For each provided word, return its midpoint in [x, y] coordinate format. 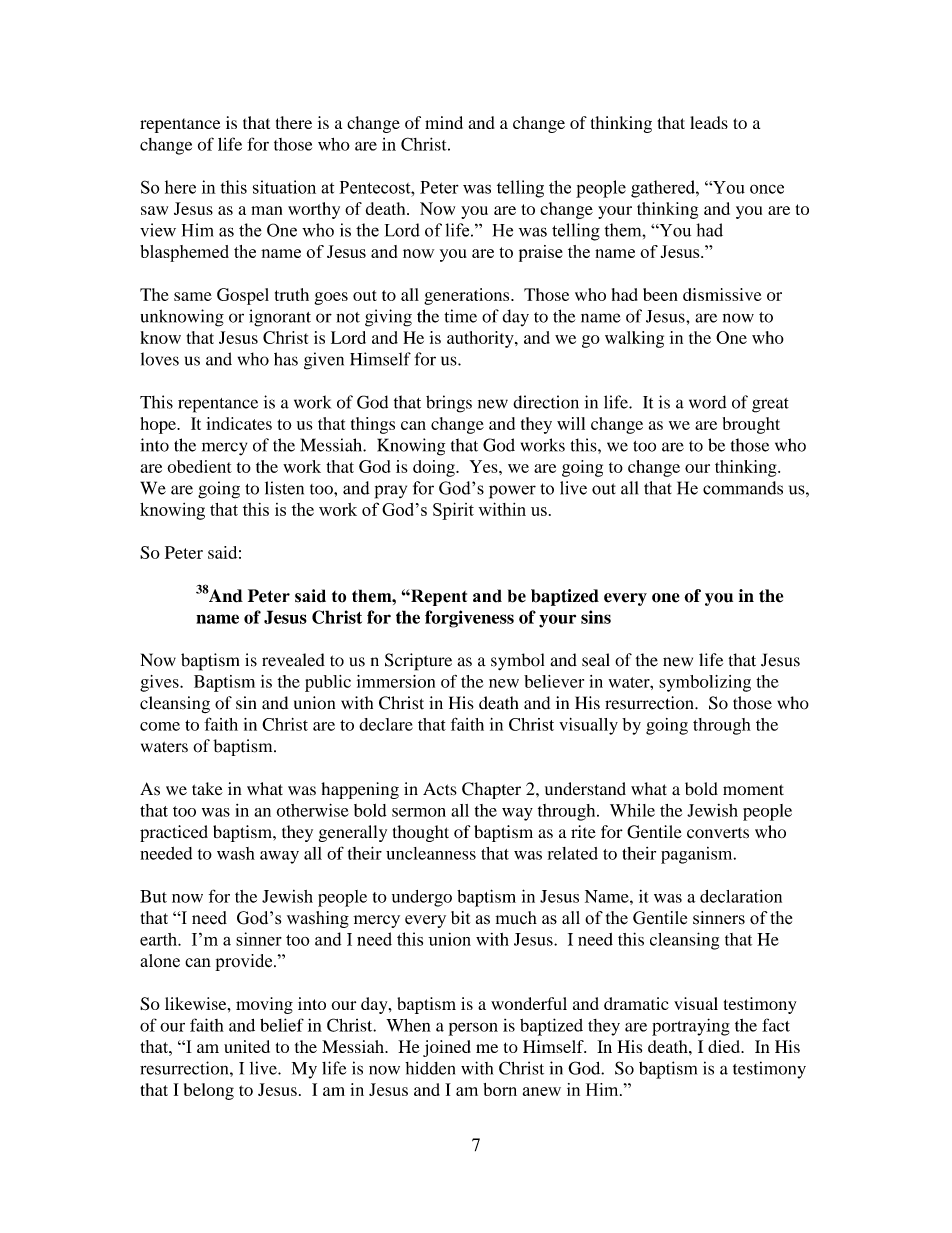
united [247, 1046]
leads [709, 122]
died [725, 1046]
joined [447, 1048]
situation [284, 187]
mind [444, 122]
